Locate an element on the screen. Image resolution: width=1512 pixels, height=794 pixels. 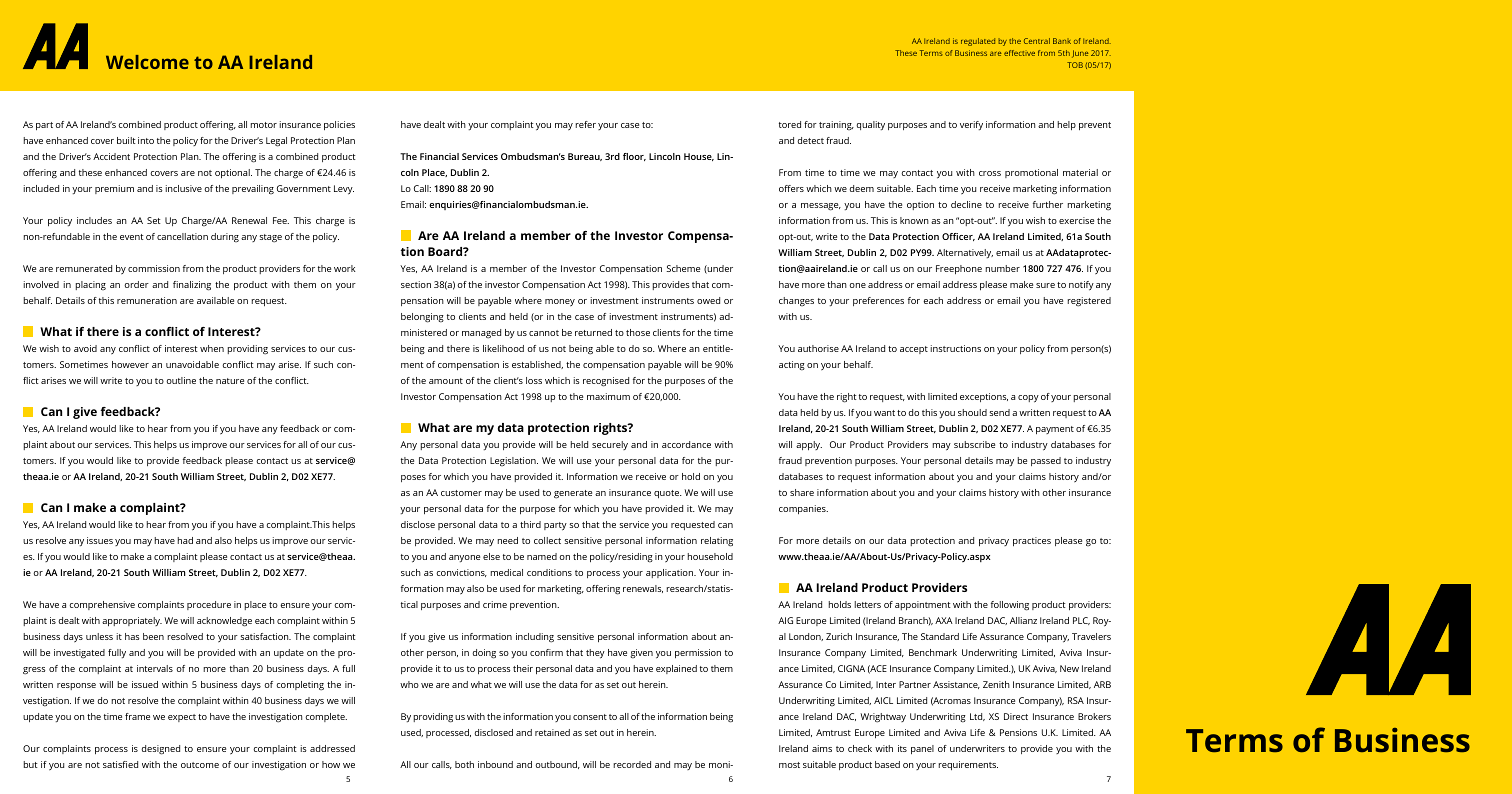
outline is located at coordinates (181, 380).
